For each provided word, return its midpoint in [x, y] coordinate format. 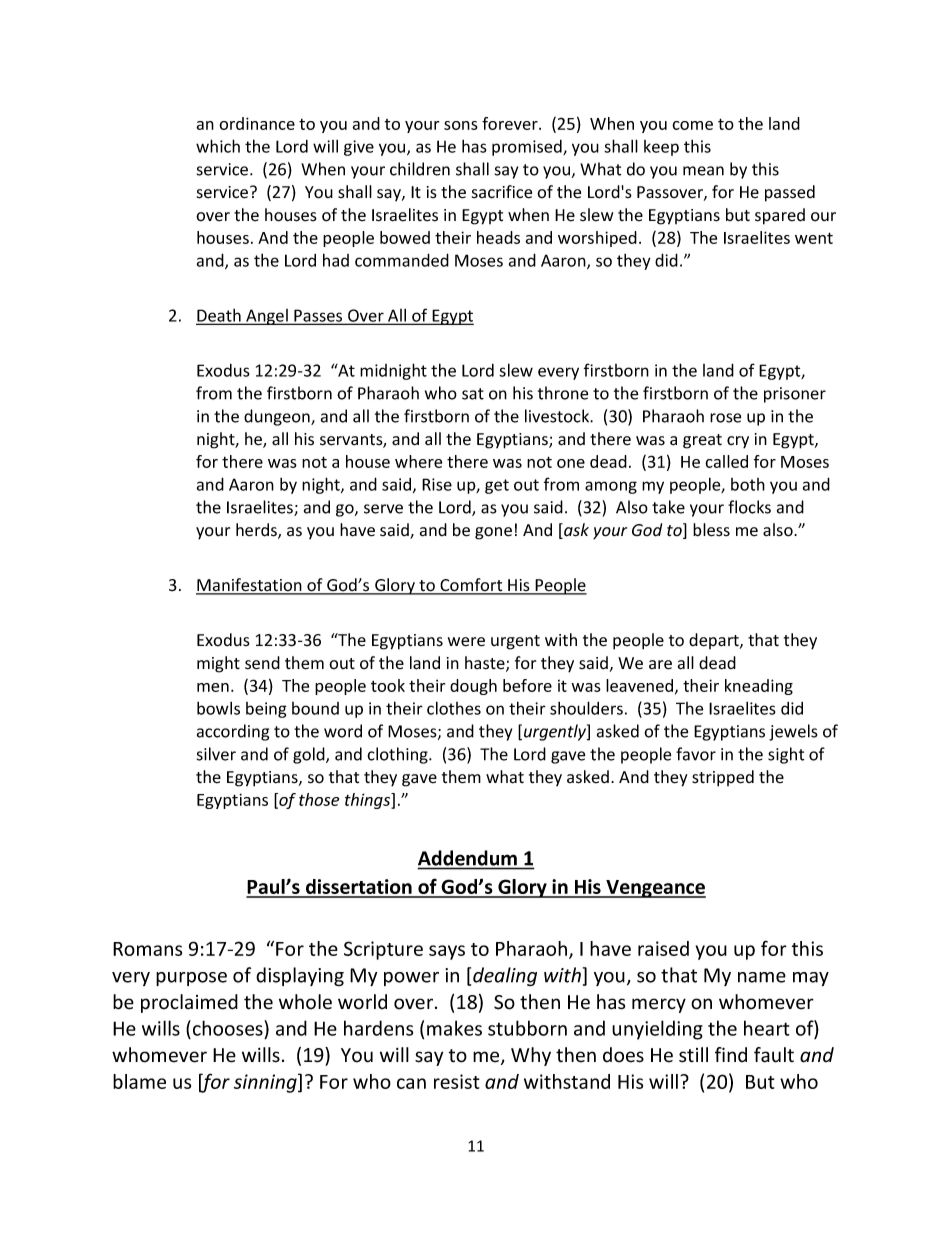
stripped [723, 778]
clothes [454, 708]
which [218, 146]
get [497, 486]
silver [216, 754]
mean [703, 171]
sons [461, 125]
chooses [229, 1028]
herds [257, 531]
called [726, 461]
